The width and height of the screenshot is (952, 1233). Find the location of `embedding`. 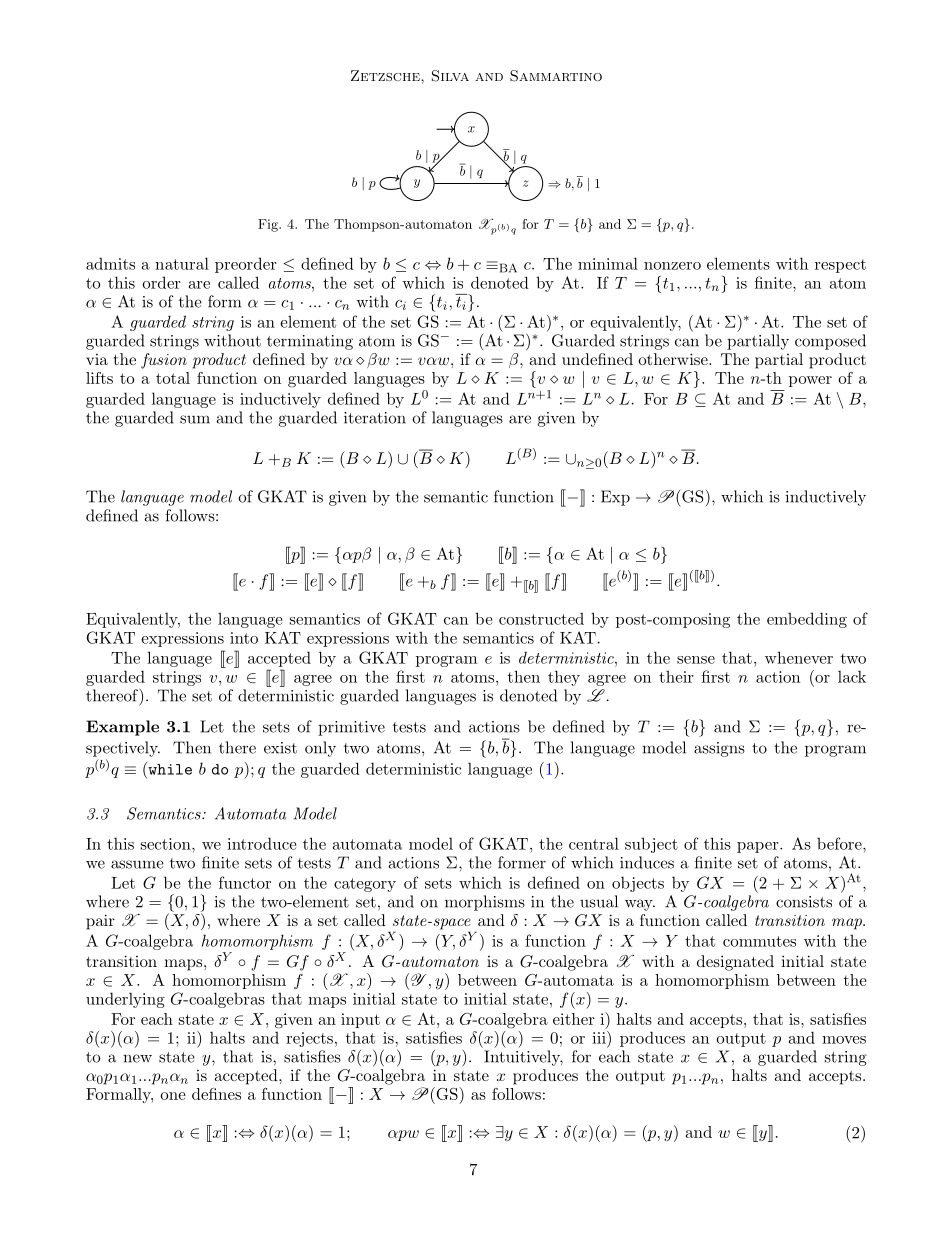

embedding is located at coordinates (807, 620).
